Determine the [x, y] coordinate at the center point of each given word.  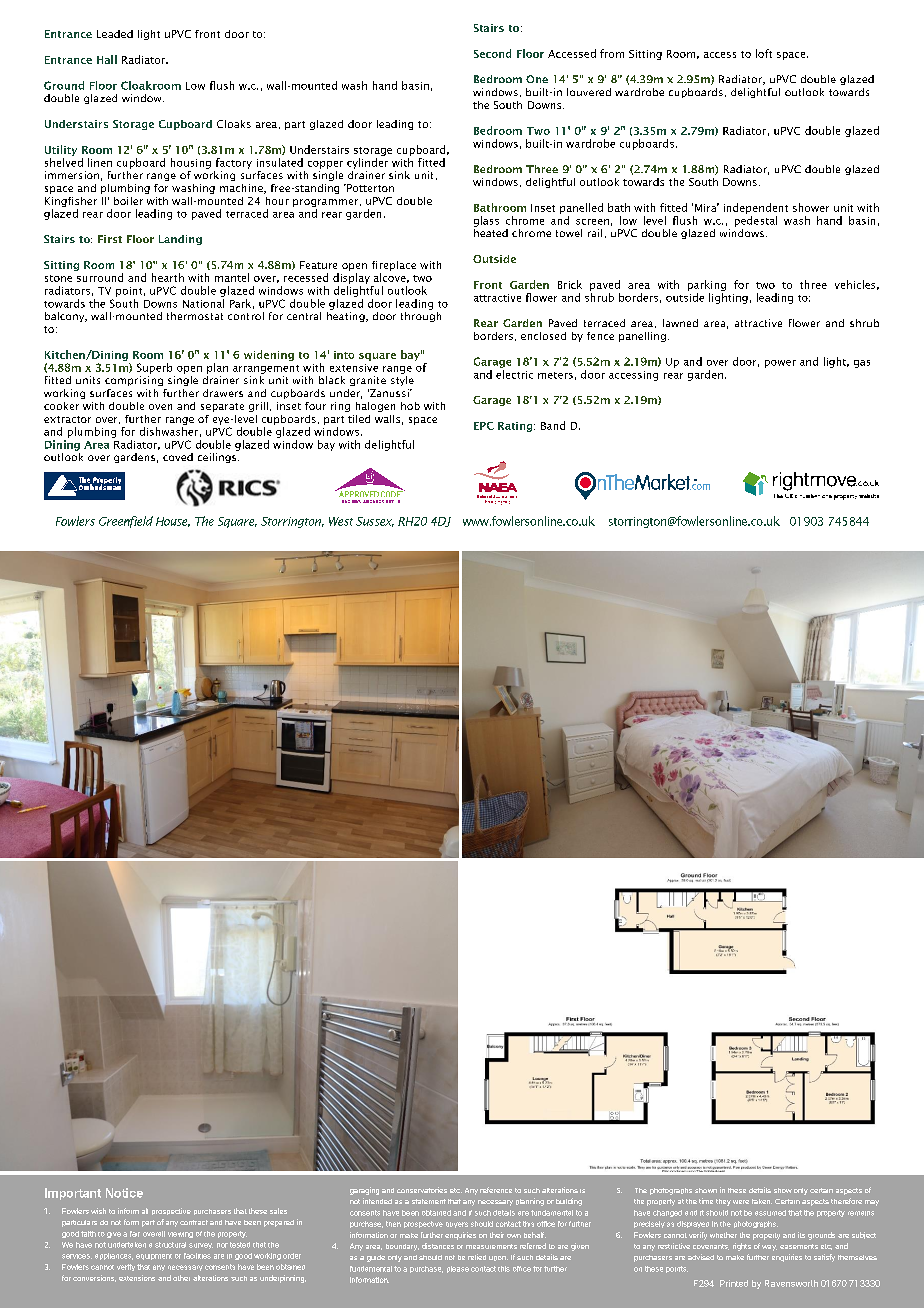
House [173, 522]
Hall [107, 59]
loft [764, 53]
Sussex [375, 522]
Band [553, 425]
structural [170, 1245]
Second [492, 53]
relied [477, 1257]
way [769, 1248]
